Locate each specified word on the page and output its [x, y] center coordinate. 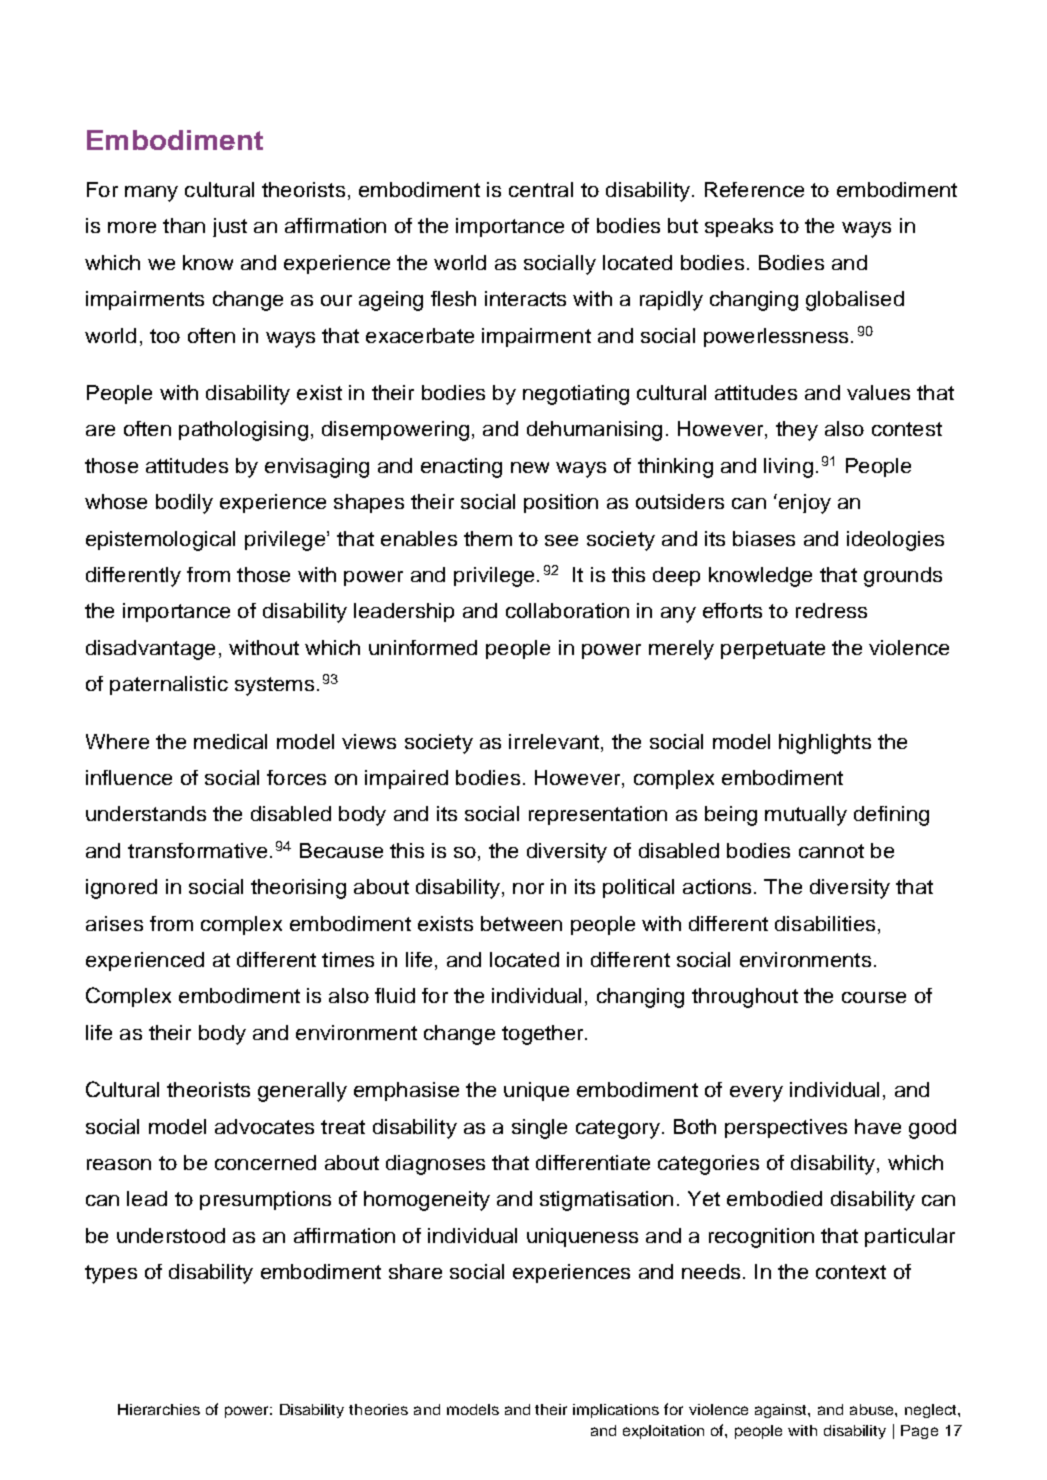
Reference [754, 189]
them [488, 538]
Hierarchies [159, 1409]
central [541, 189]
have [878, 1126]
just [230, 227]
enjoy [803, 504]
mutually [806, 816]
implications [616, 1411]
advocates [264, 1126]
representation [598, 815]
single [539, 1129]
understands [146, 813]
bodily [184, 504]
